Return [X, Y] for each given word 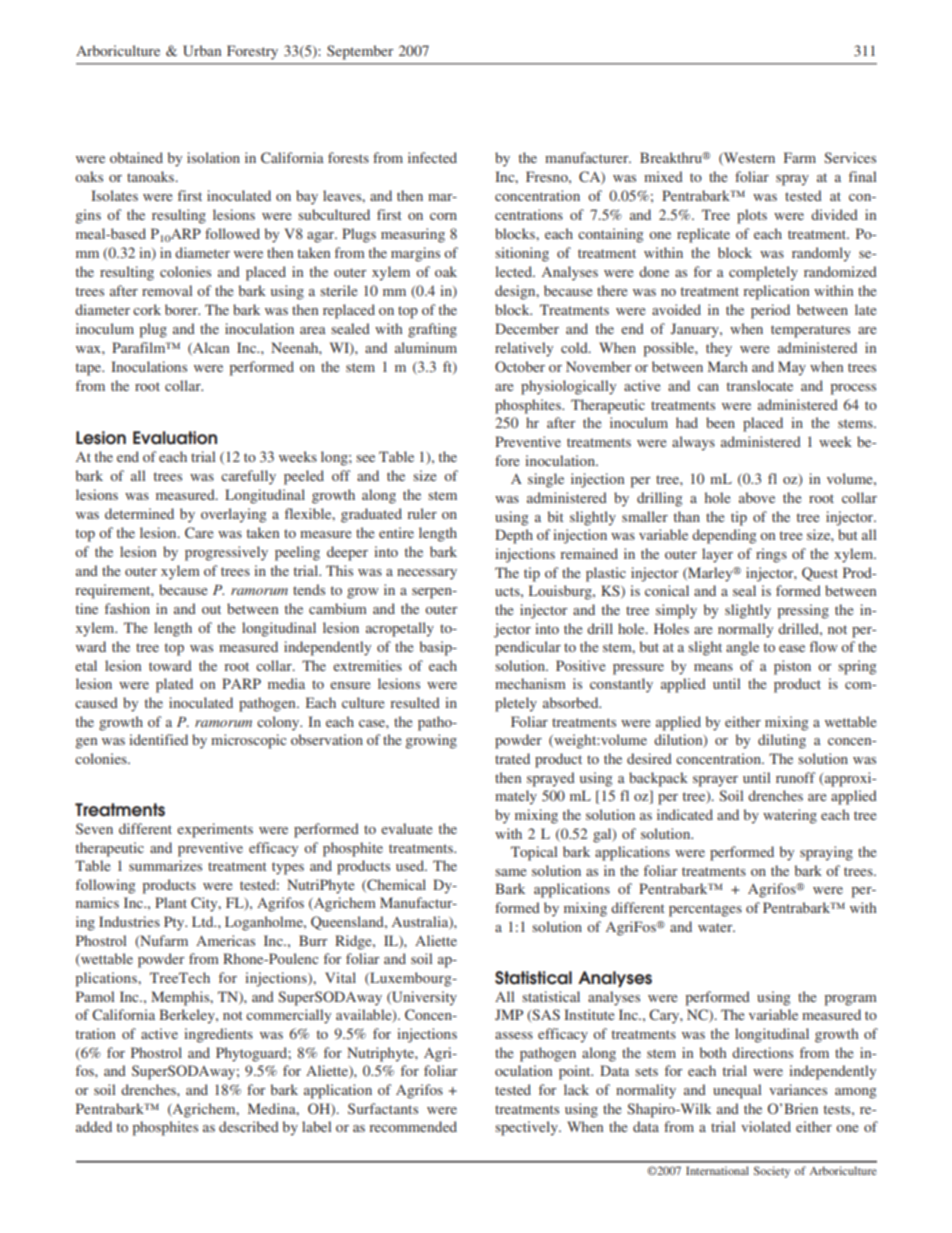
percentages [705, 910]
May [792, 368]
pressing [803, 611]
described [249, 1126]
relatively [524, 349]
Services [850, 157]
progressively [226, 553]
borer [182, 309]
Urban [202, 51]
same [510, 872]
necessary [427, 574]
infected [432, 157]
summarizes [165, 865]
